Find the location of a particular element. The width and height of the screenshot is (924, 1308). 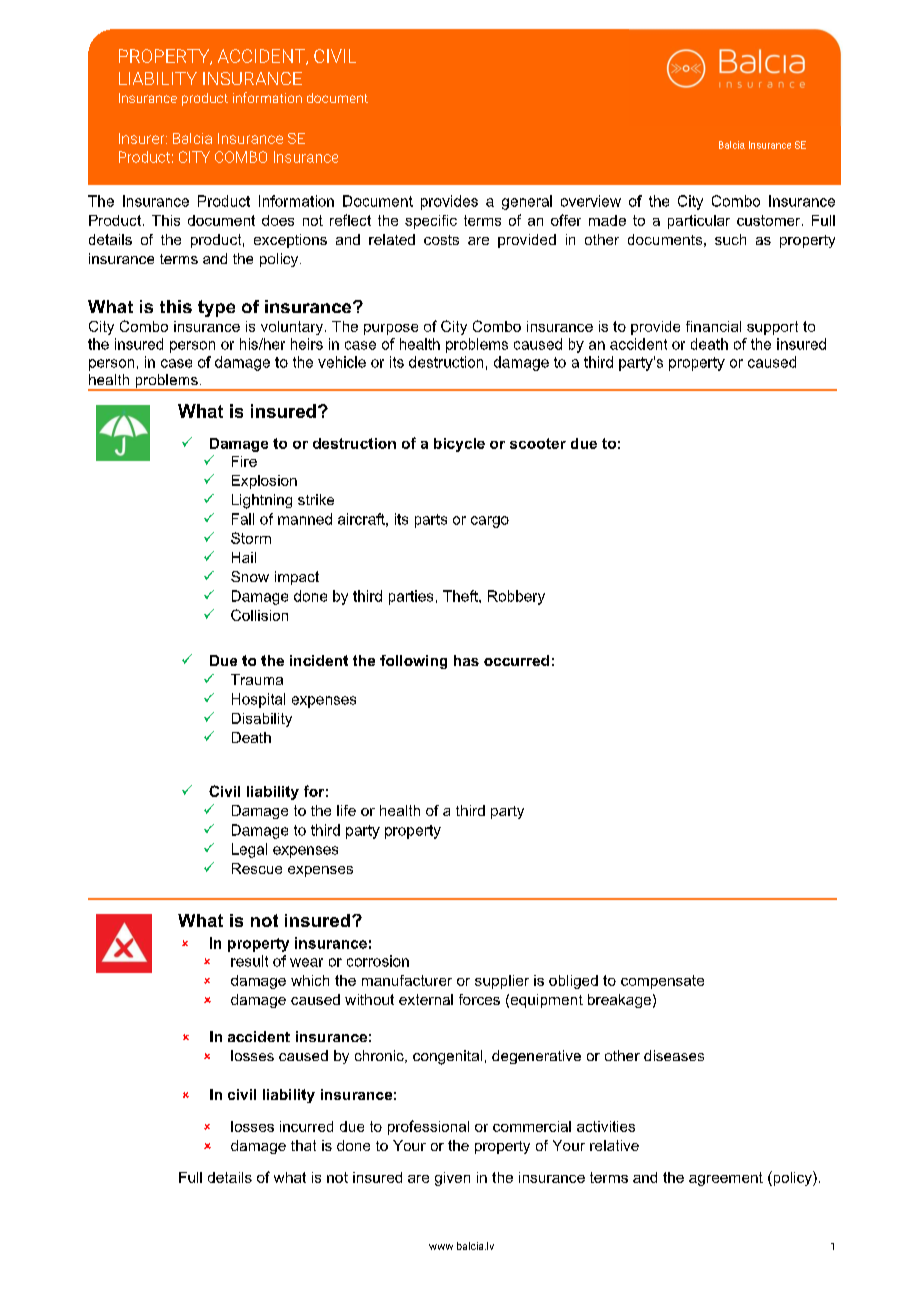

compensate is located at coordinates (662, 982).
